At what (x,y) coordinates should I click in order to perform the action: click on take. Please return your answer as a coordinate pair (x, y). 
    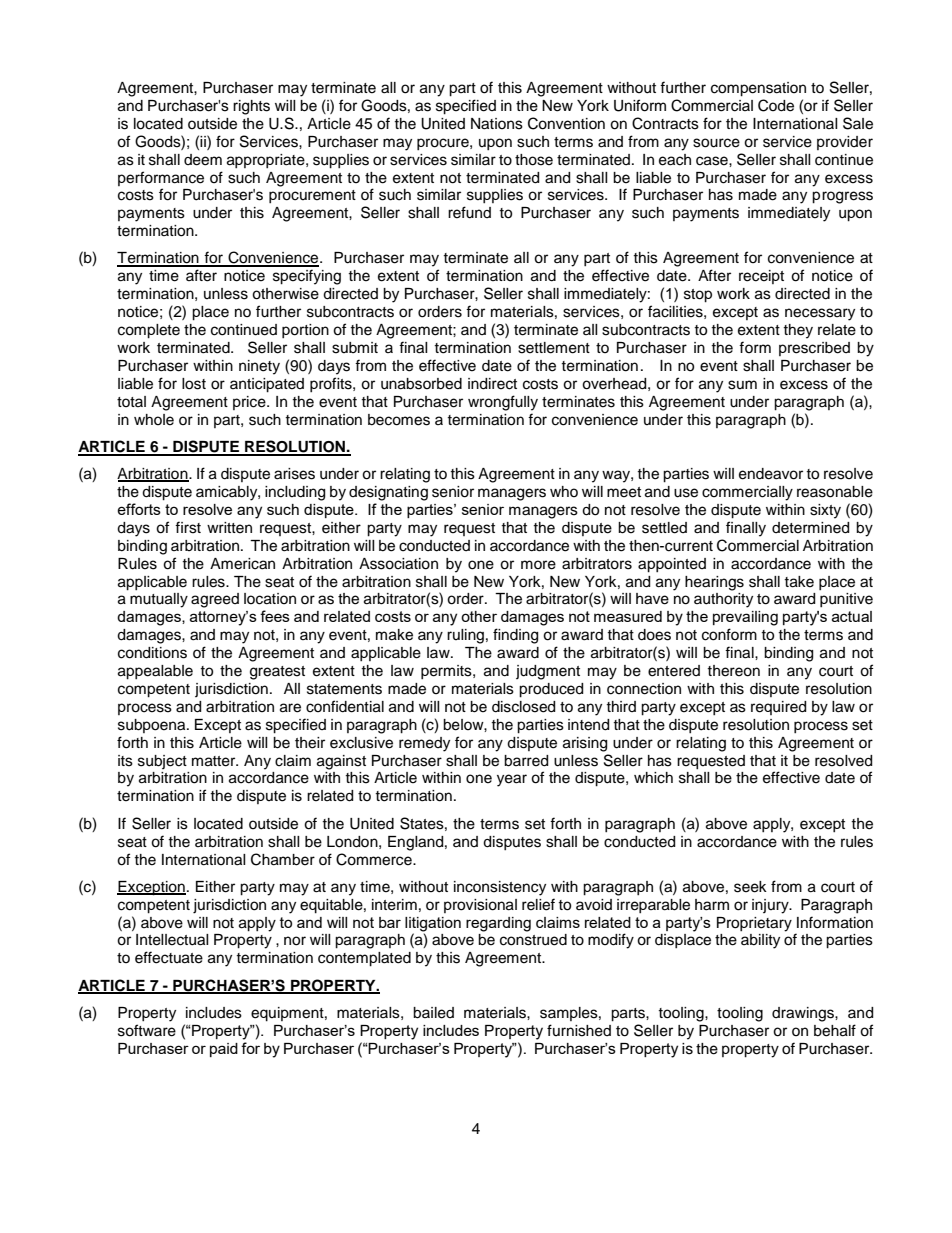
    Looking at the image, I should click on (799, 582).
